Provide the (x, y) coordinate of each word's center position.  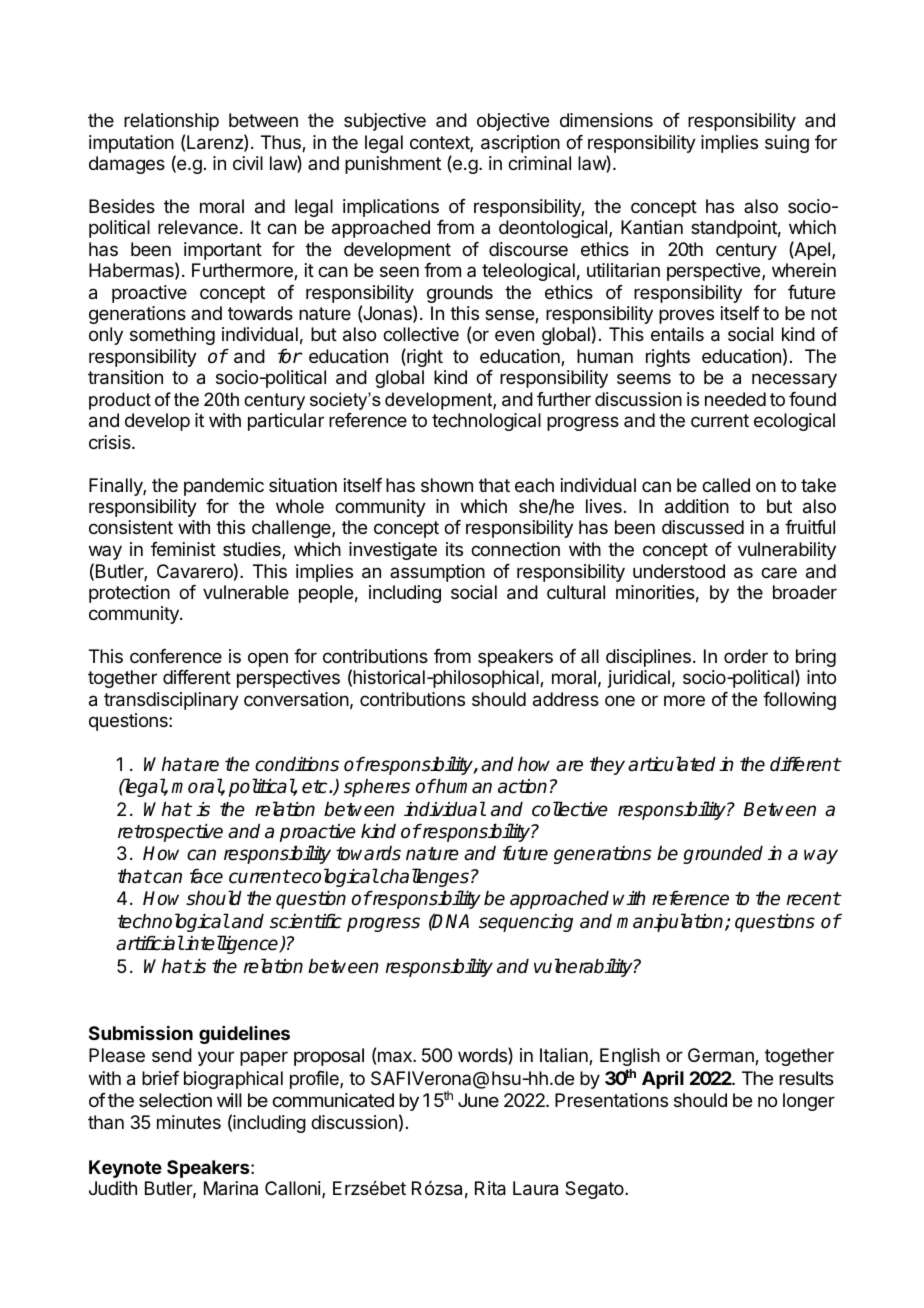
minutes (189, 1122)
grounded (723, 855)
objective (513, 122)
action (522, 786)
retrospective (170, 833)
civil (248, 163)
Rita (490, 1188)
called (726, 485)
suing (787, 144)
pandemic (224, 487)
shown (447, 485)
